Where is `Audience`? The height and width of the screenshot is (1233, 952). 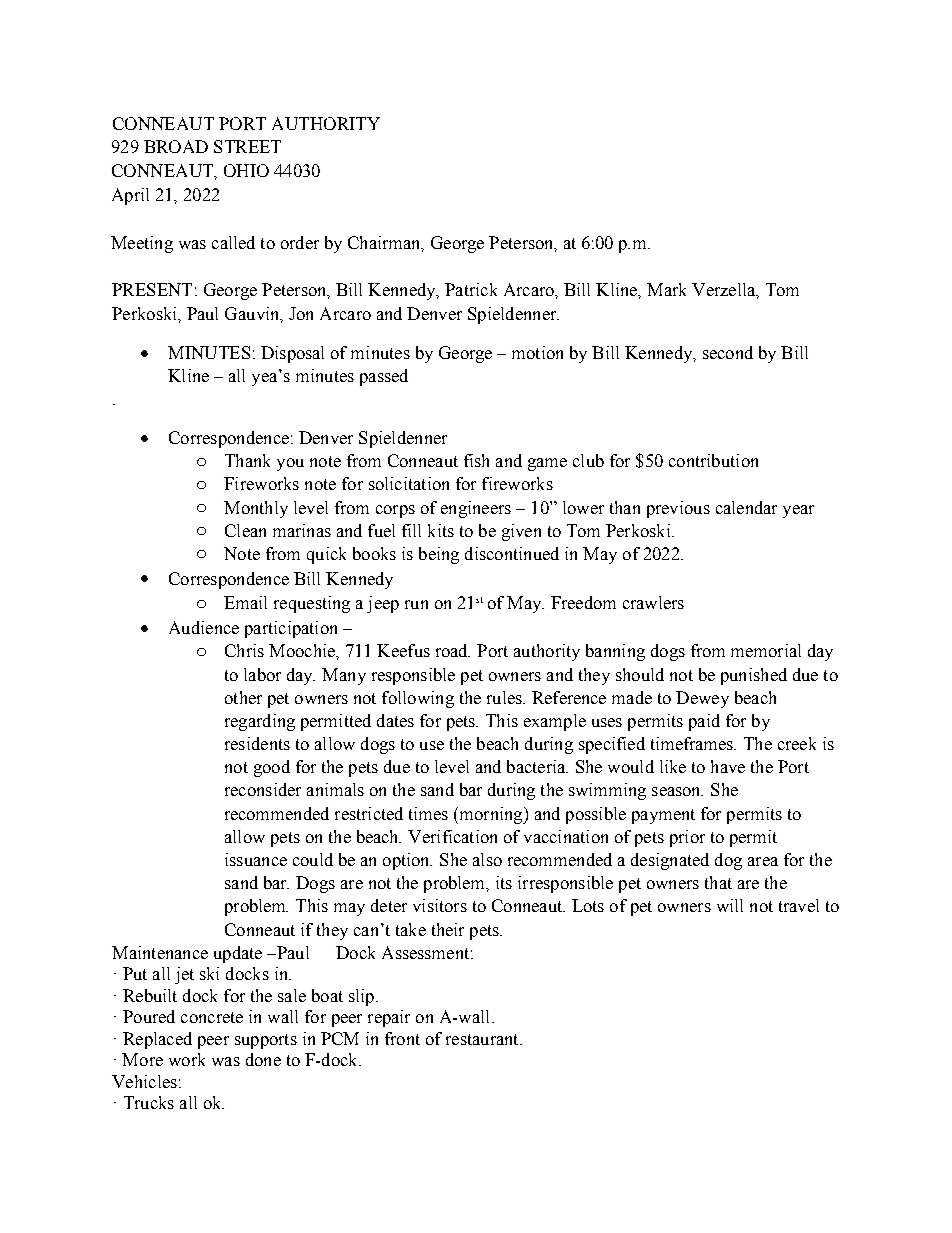 Audience is located at coordinates (204, 627).
